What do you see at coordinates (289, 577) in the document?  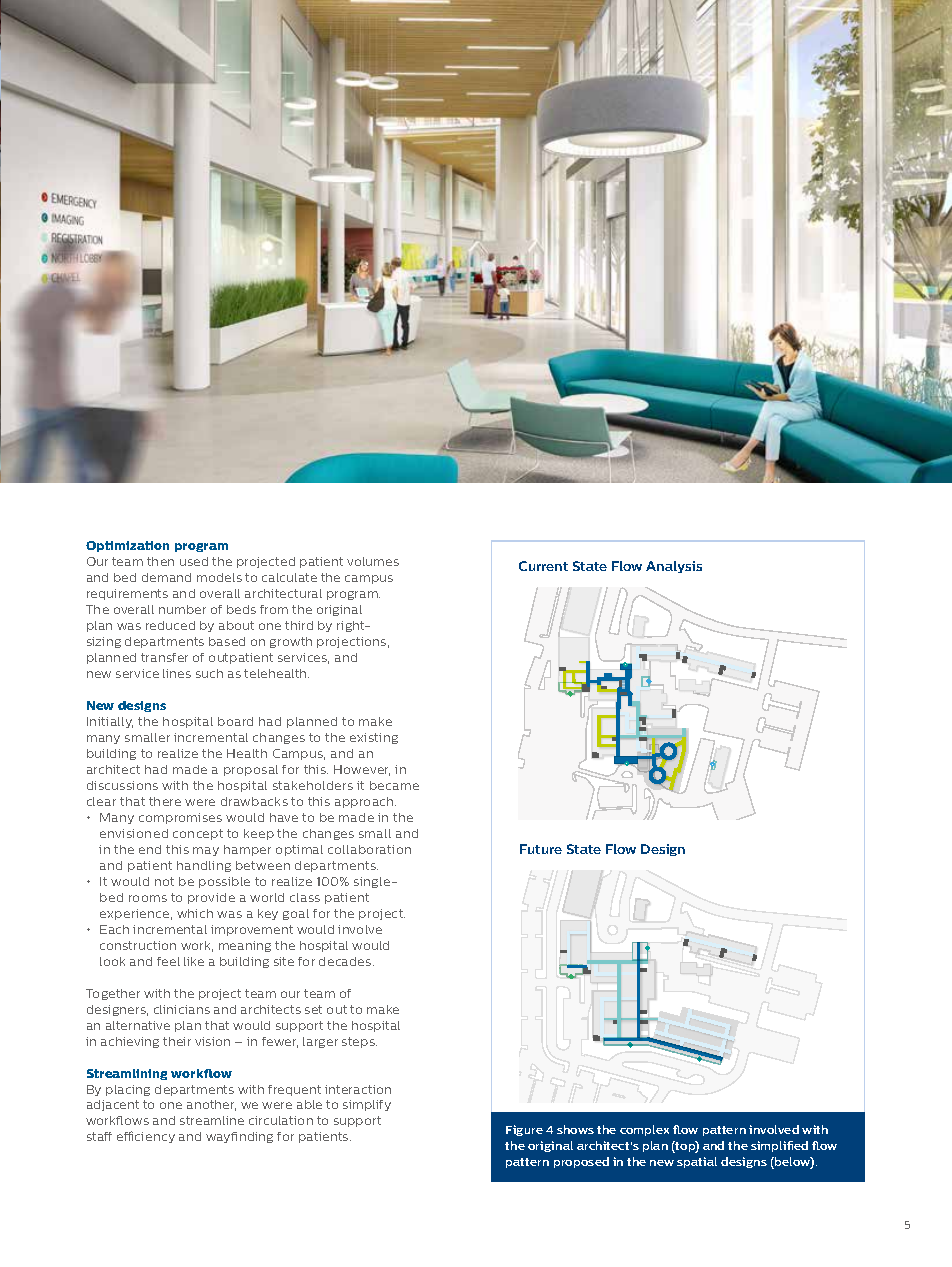 I see `calculate` at bounding box center [289, 577].
